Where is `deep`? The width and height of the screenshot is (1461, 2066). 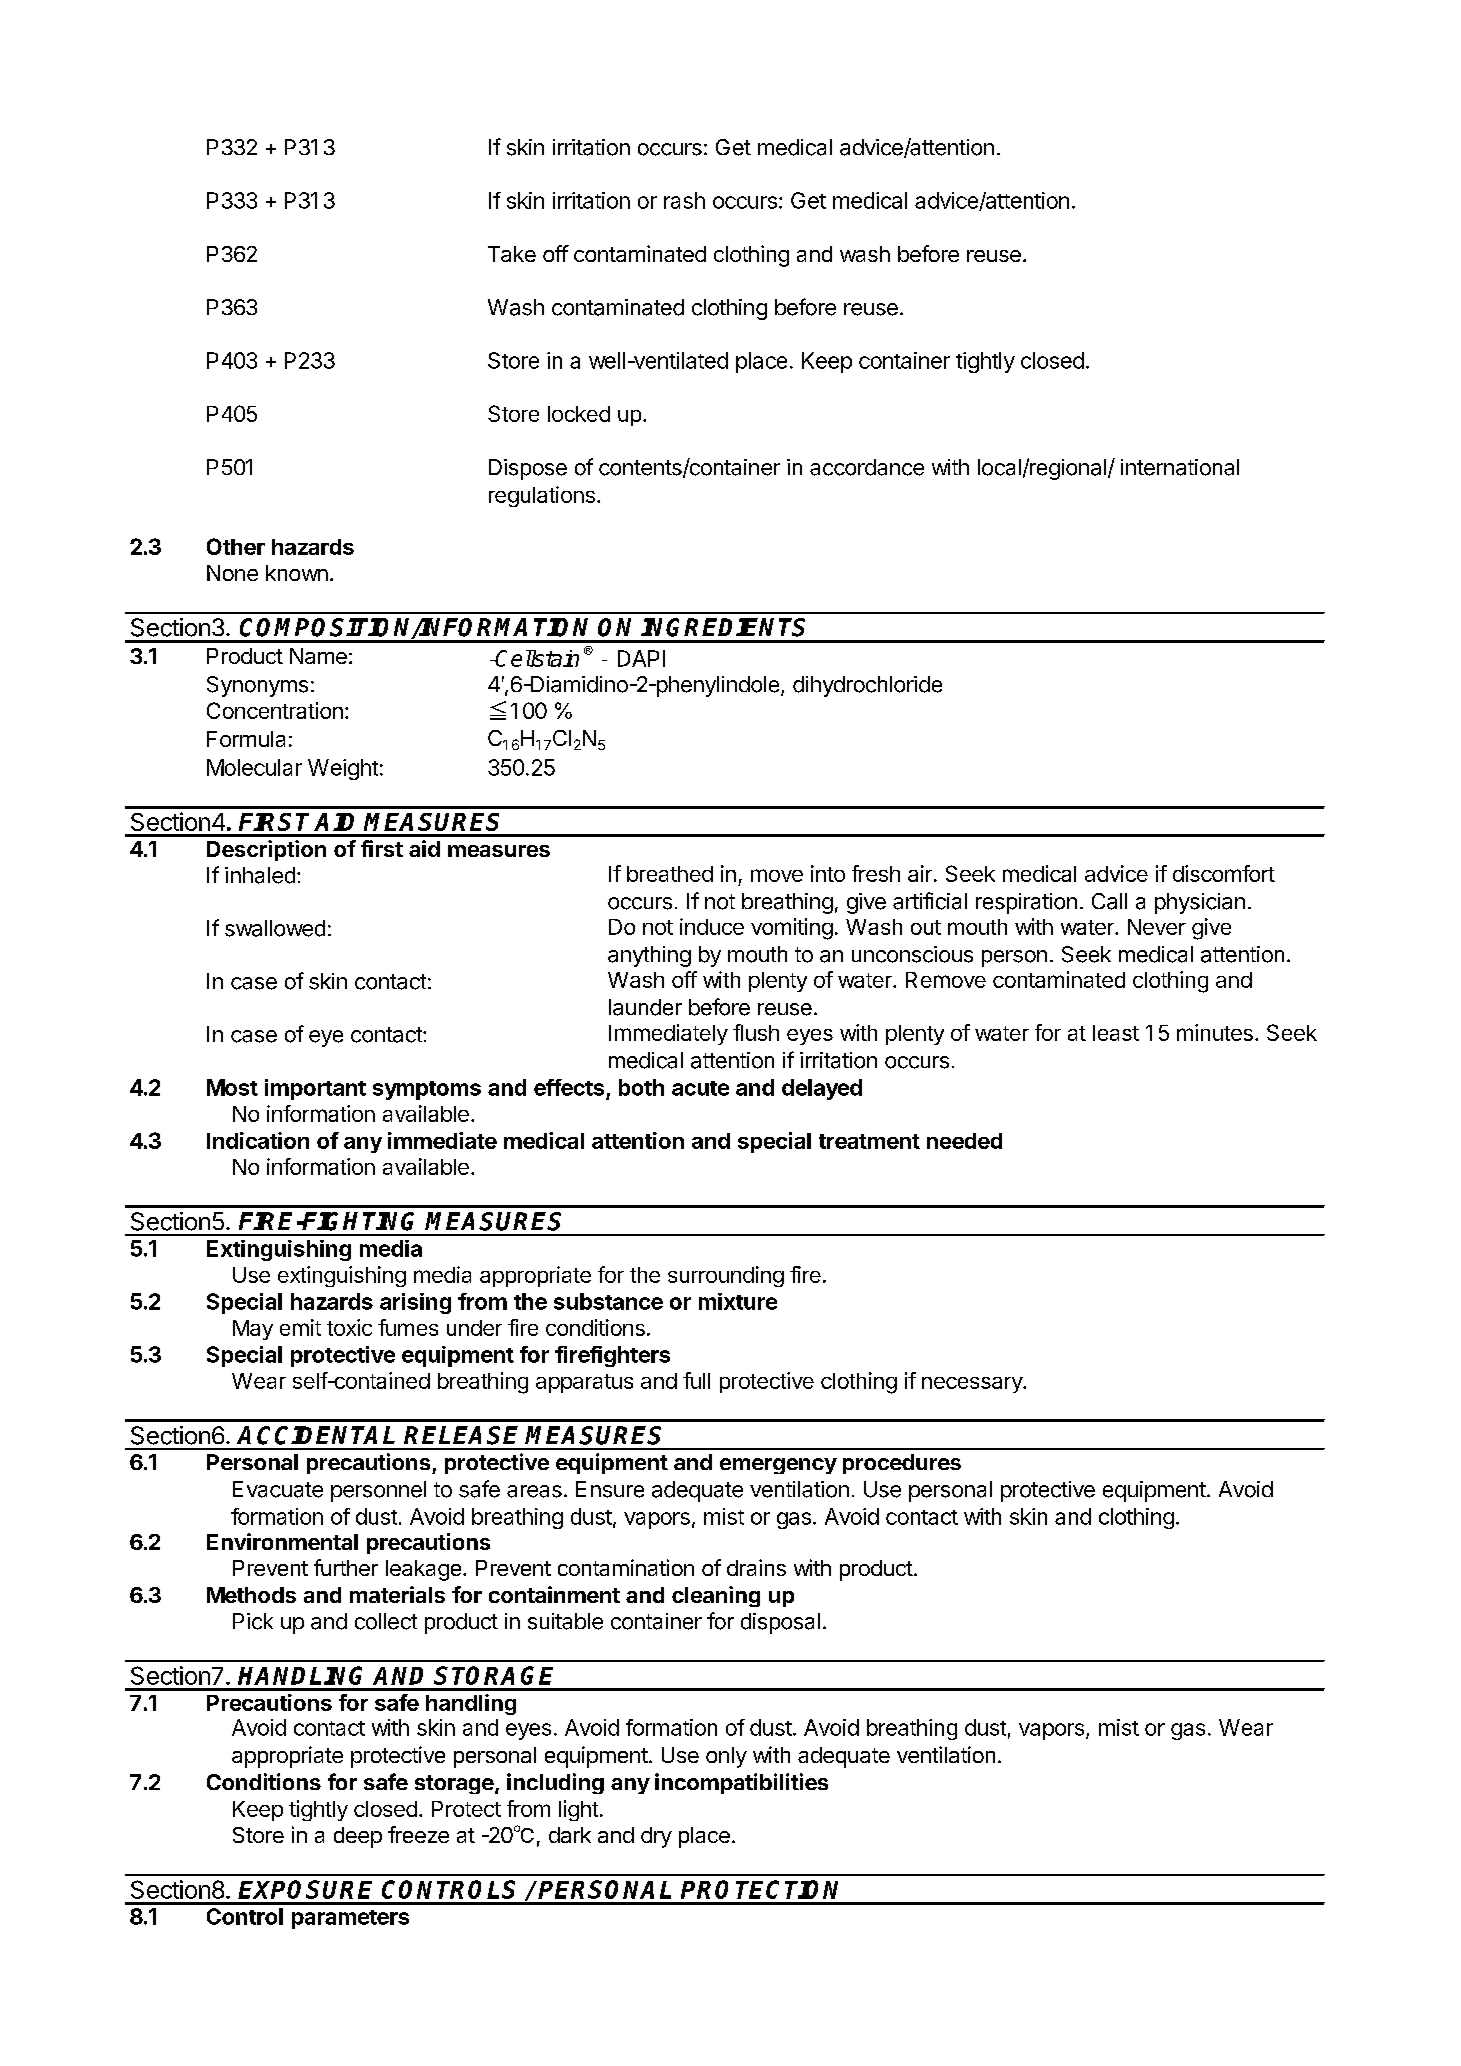 deep is located at coordinates (358, 1837).
